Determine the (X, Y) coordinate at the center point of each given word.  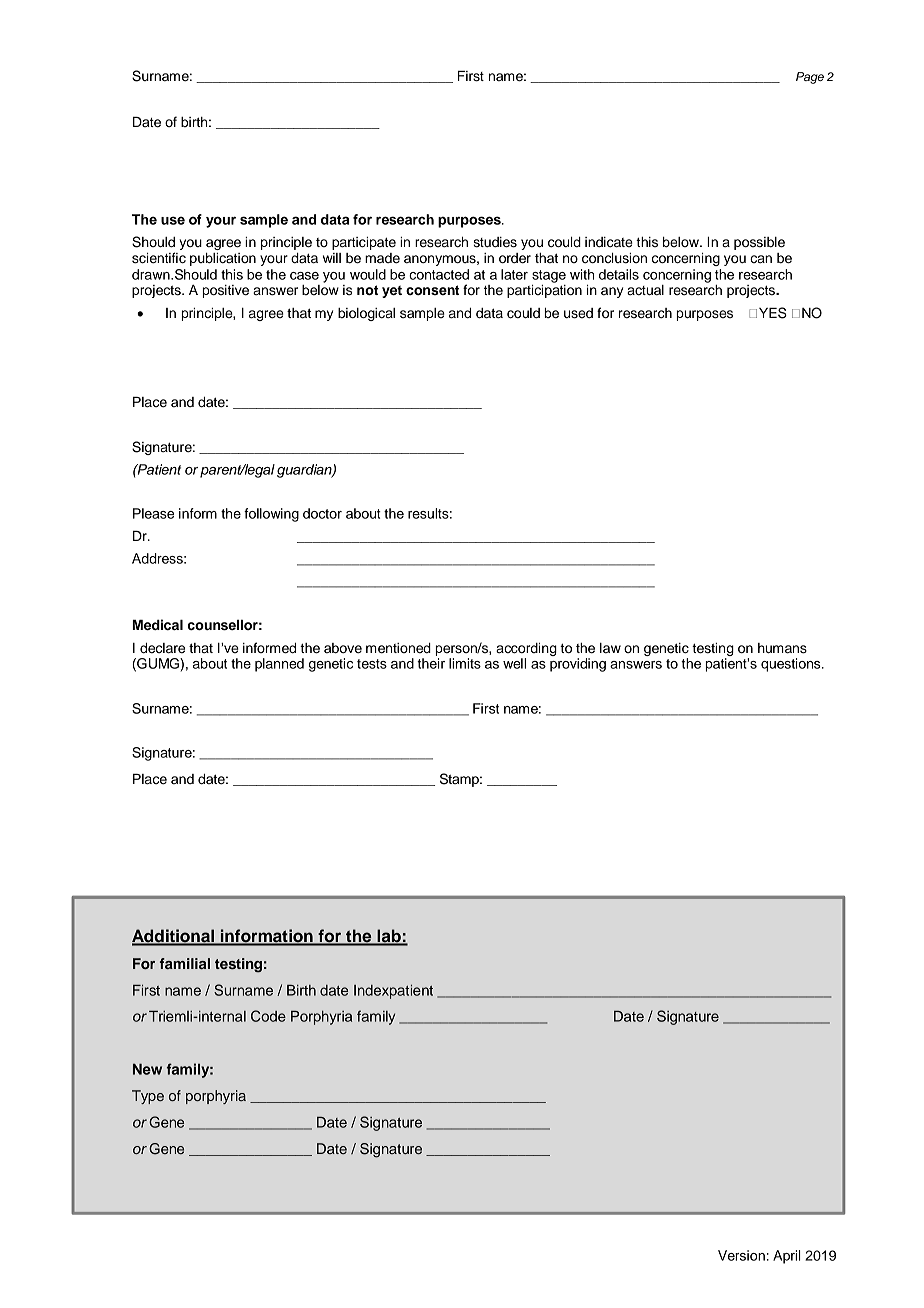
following (271, 515)
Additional (174, 937)
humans (782, 648)
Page (810, 78)
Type (148, 1097)
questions (792, 665)
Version (741, 1255)
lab (389, 937)
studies (495, 242)
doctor (322, 513)
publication (223, 259)
